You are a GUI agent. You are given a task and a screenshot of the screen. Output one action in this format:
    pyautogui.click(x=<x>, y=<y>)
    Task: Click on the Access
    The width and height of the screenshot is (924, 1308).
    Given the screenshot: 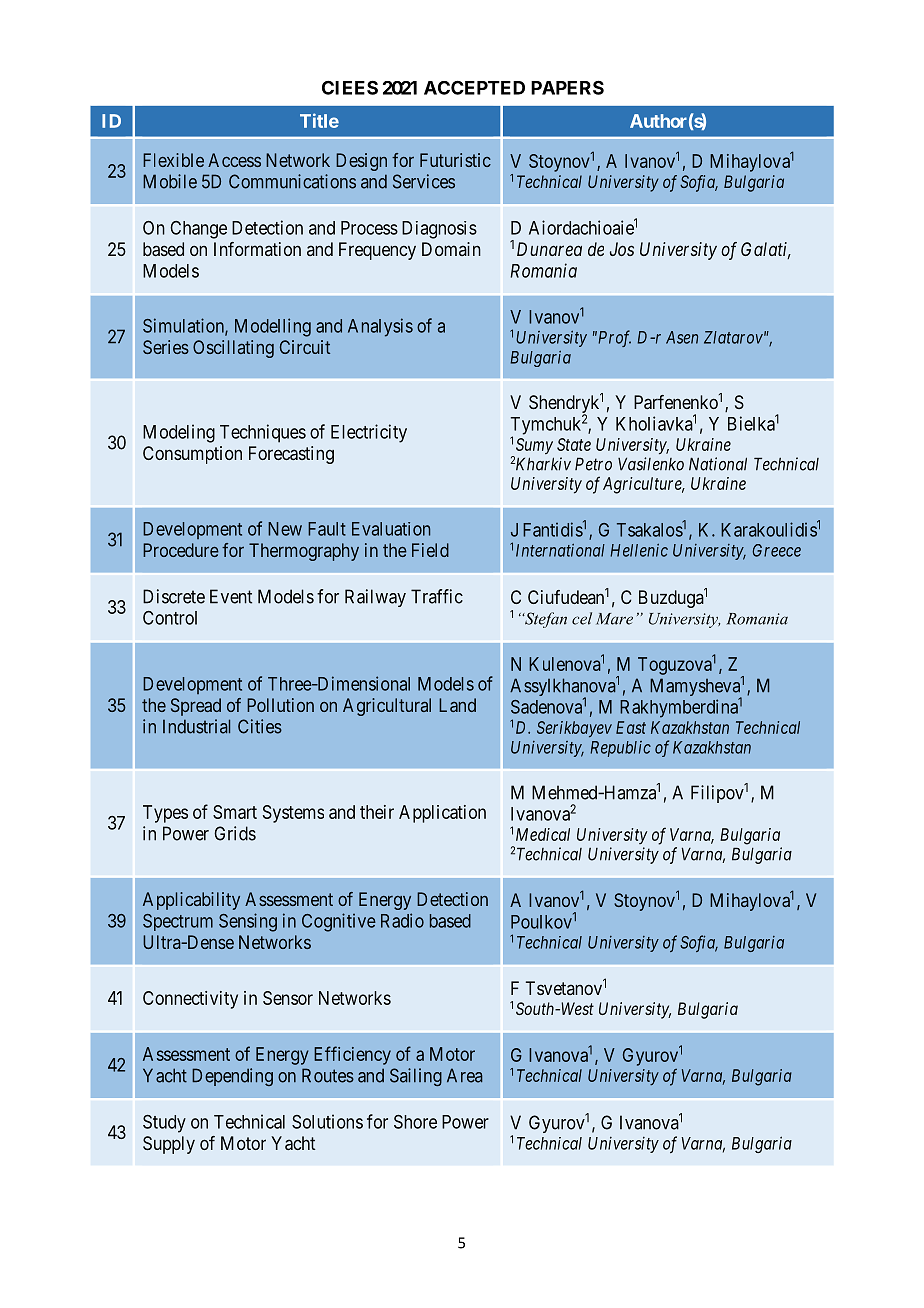 What is the action you would take?
    pyautogui.click(x=234, y=160)
